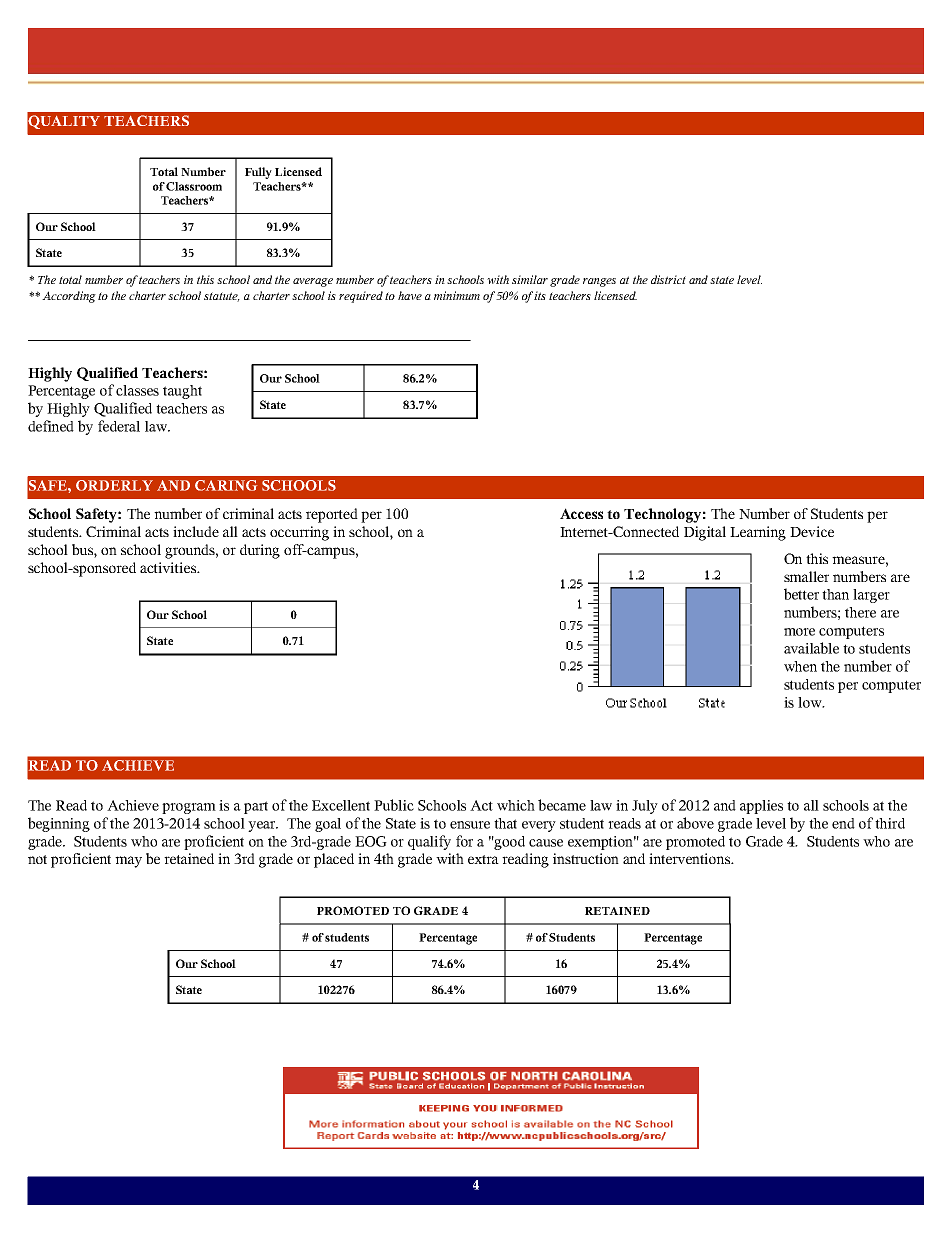  Describe the element at coordinates (581, 513) in the screenshot. I see `Access` at that location.
